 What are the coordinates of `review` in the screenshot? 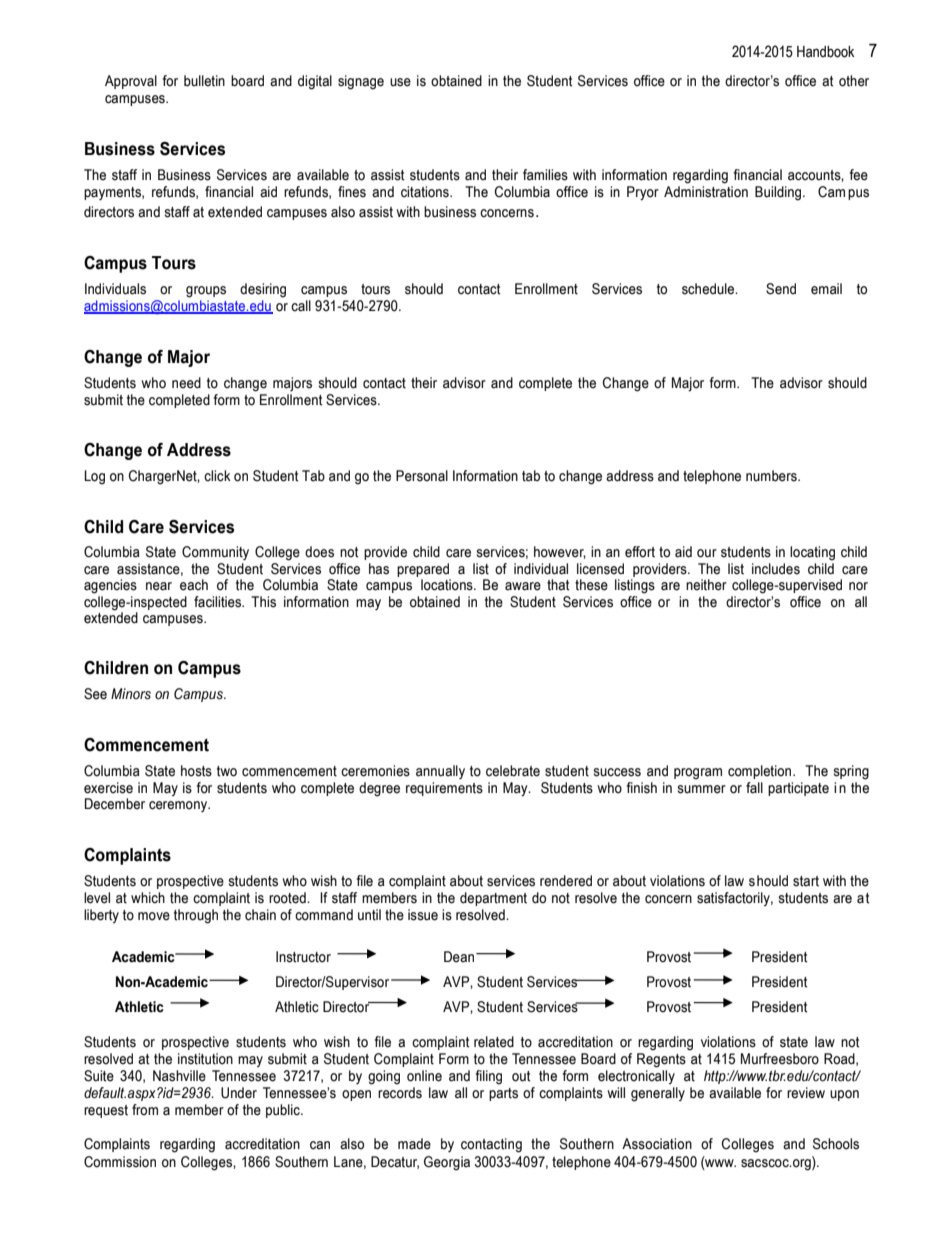 It's located at (806, 1093).
